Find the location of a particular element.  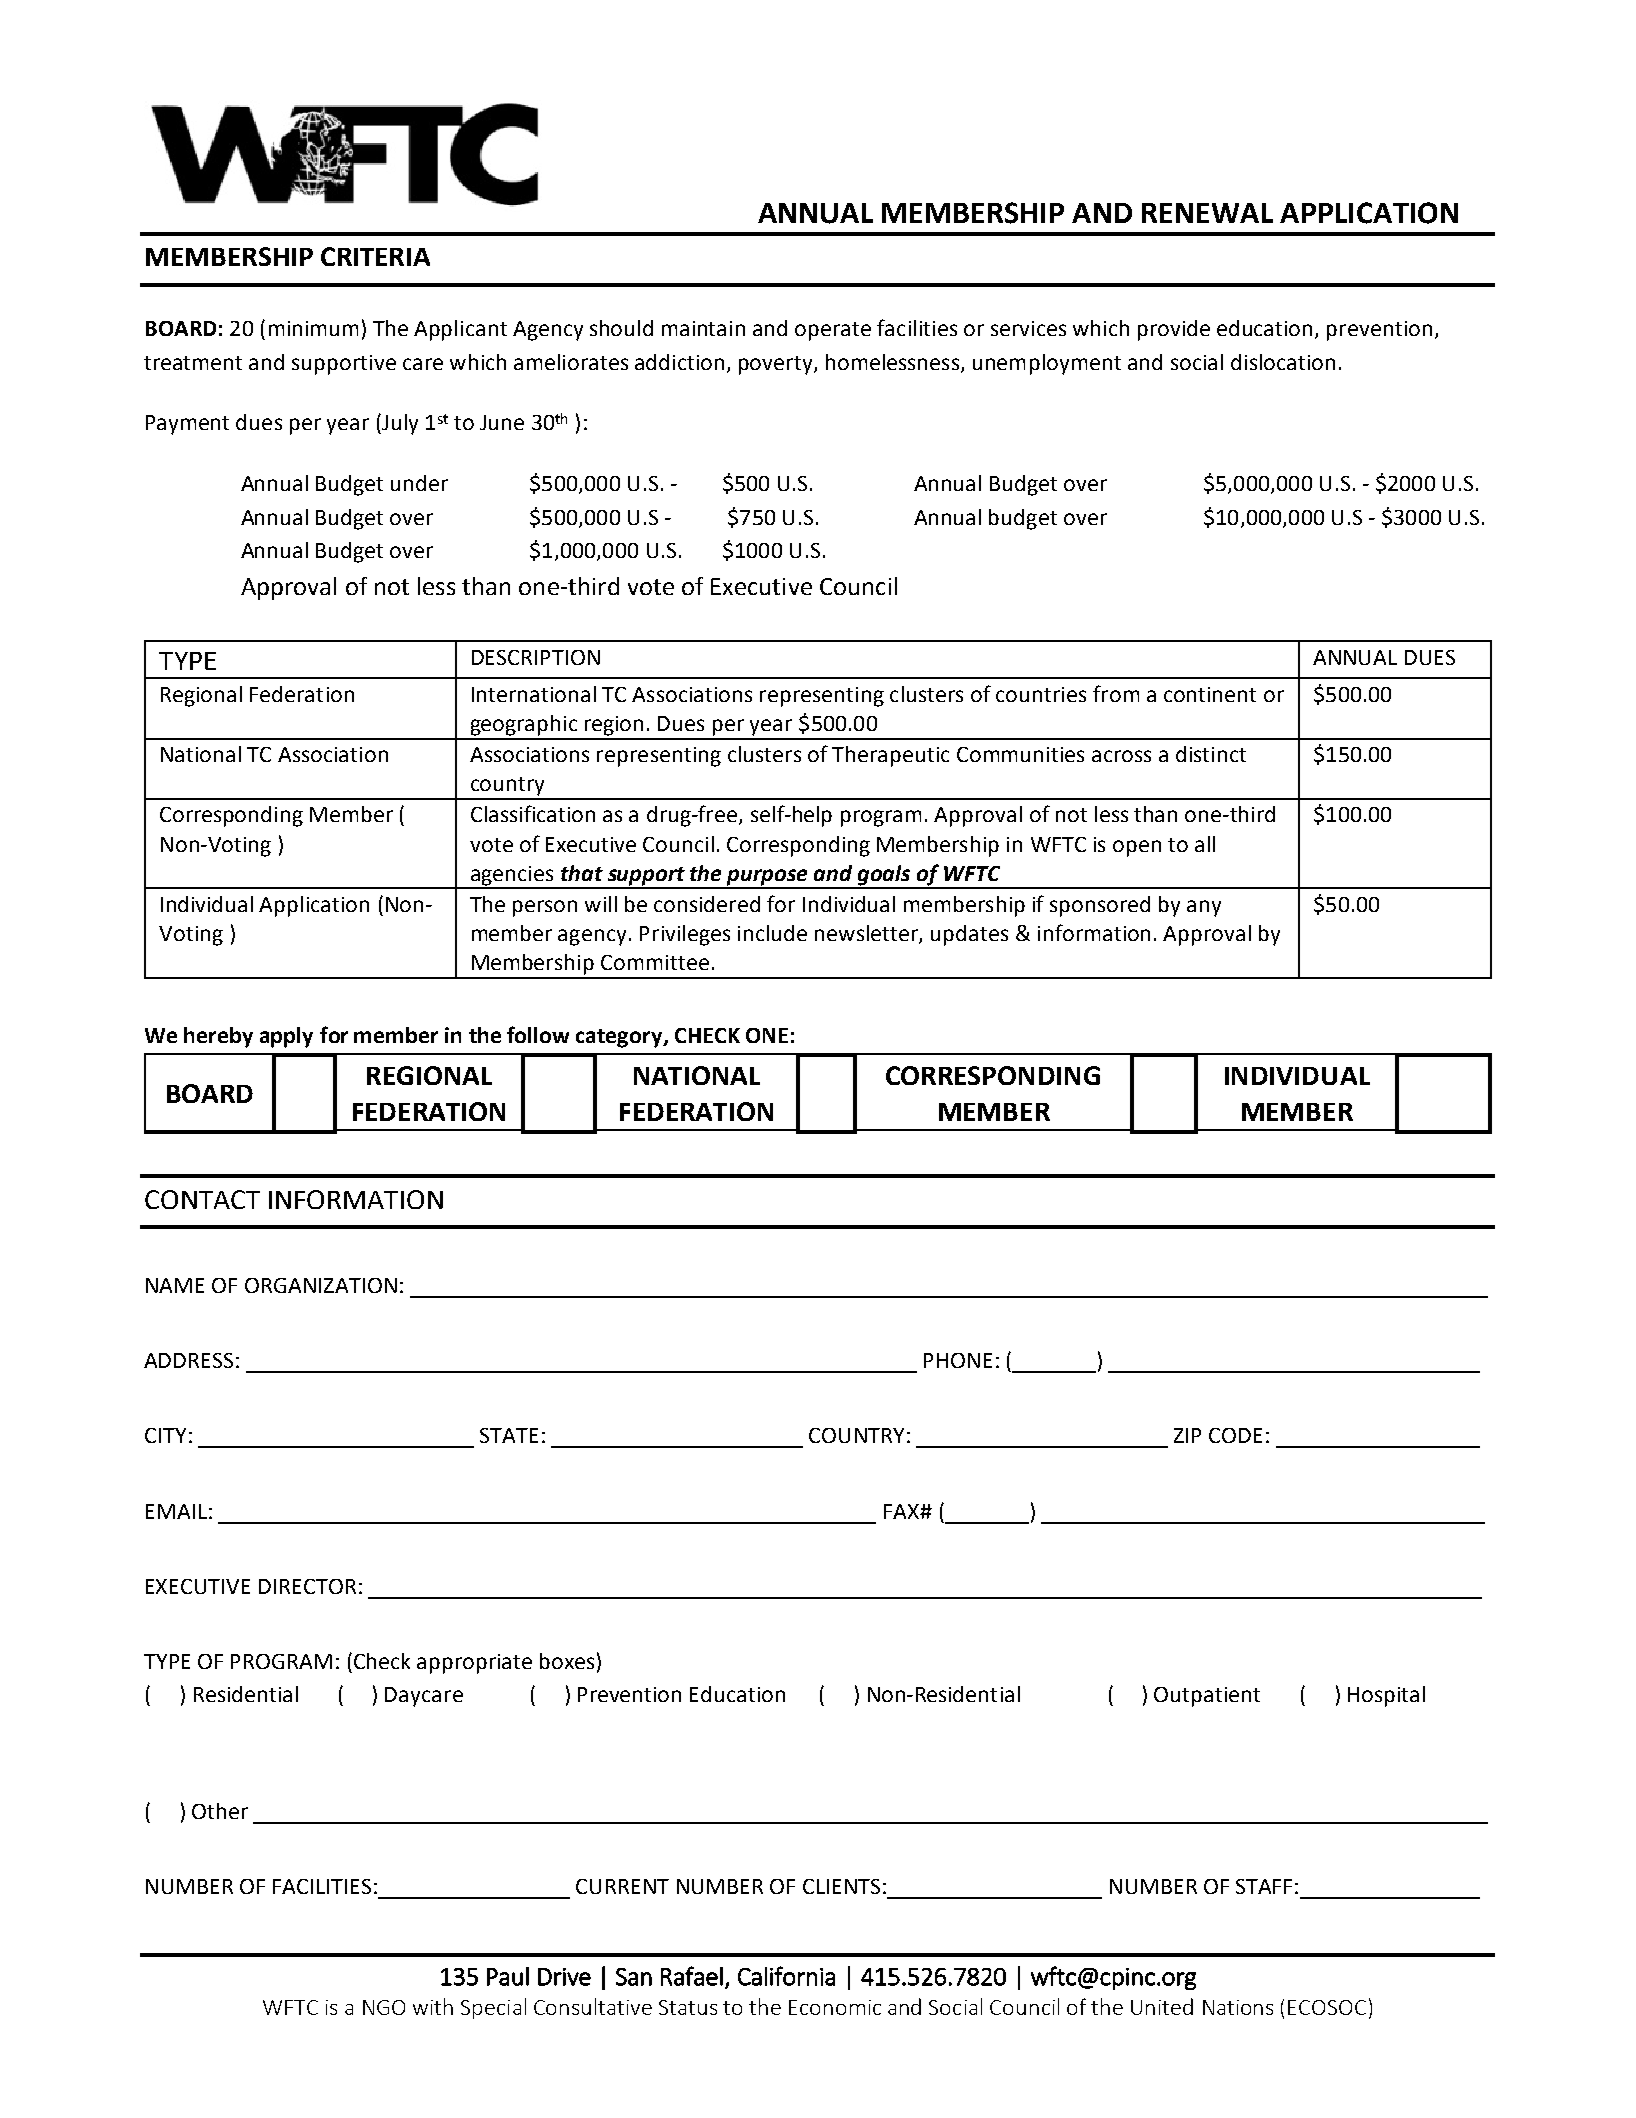

apply is located at coordinates (286, 1037).
